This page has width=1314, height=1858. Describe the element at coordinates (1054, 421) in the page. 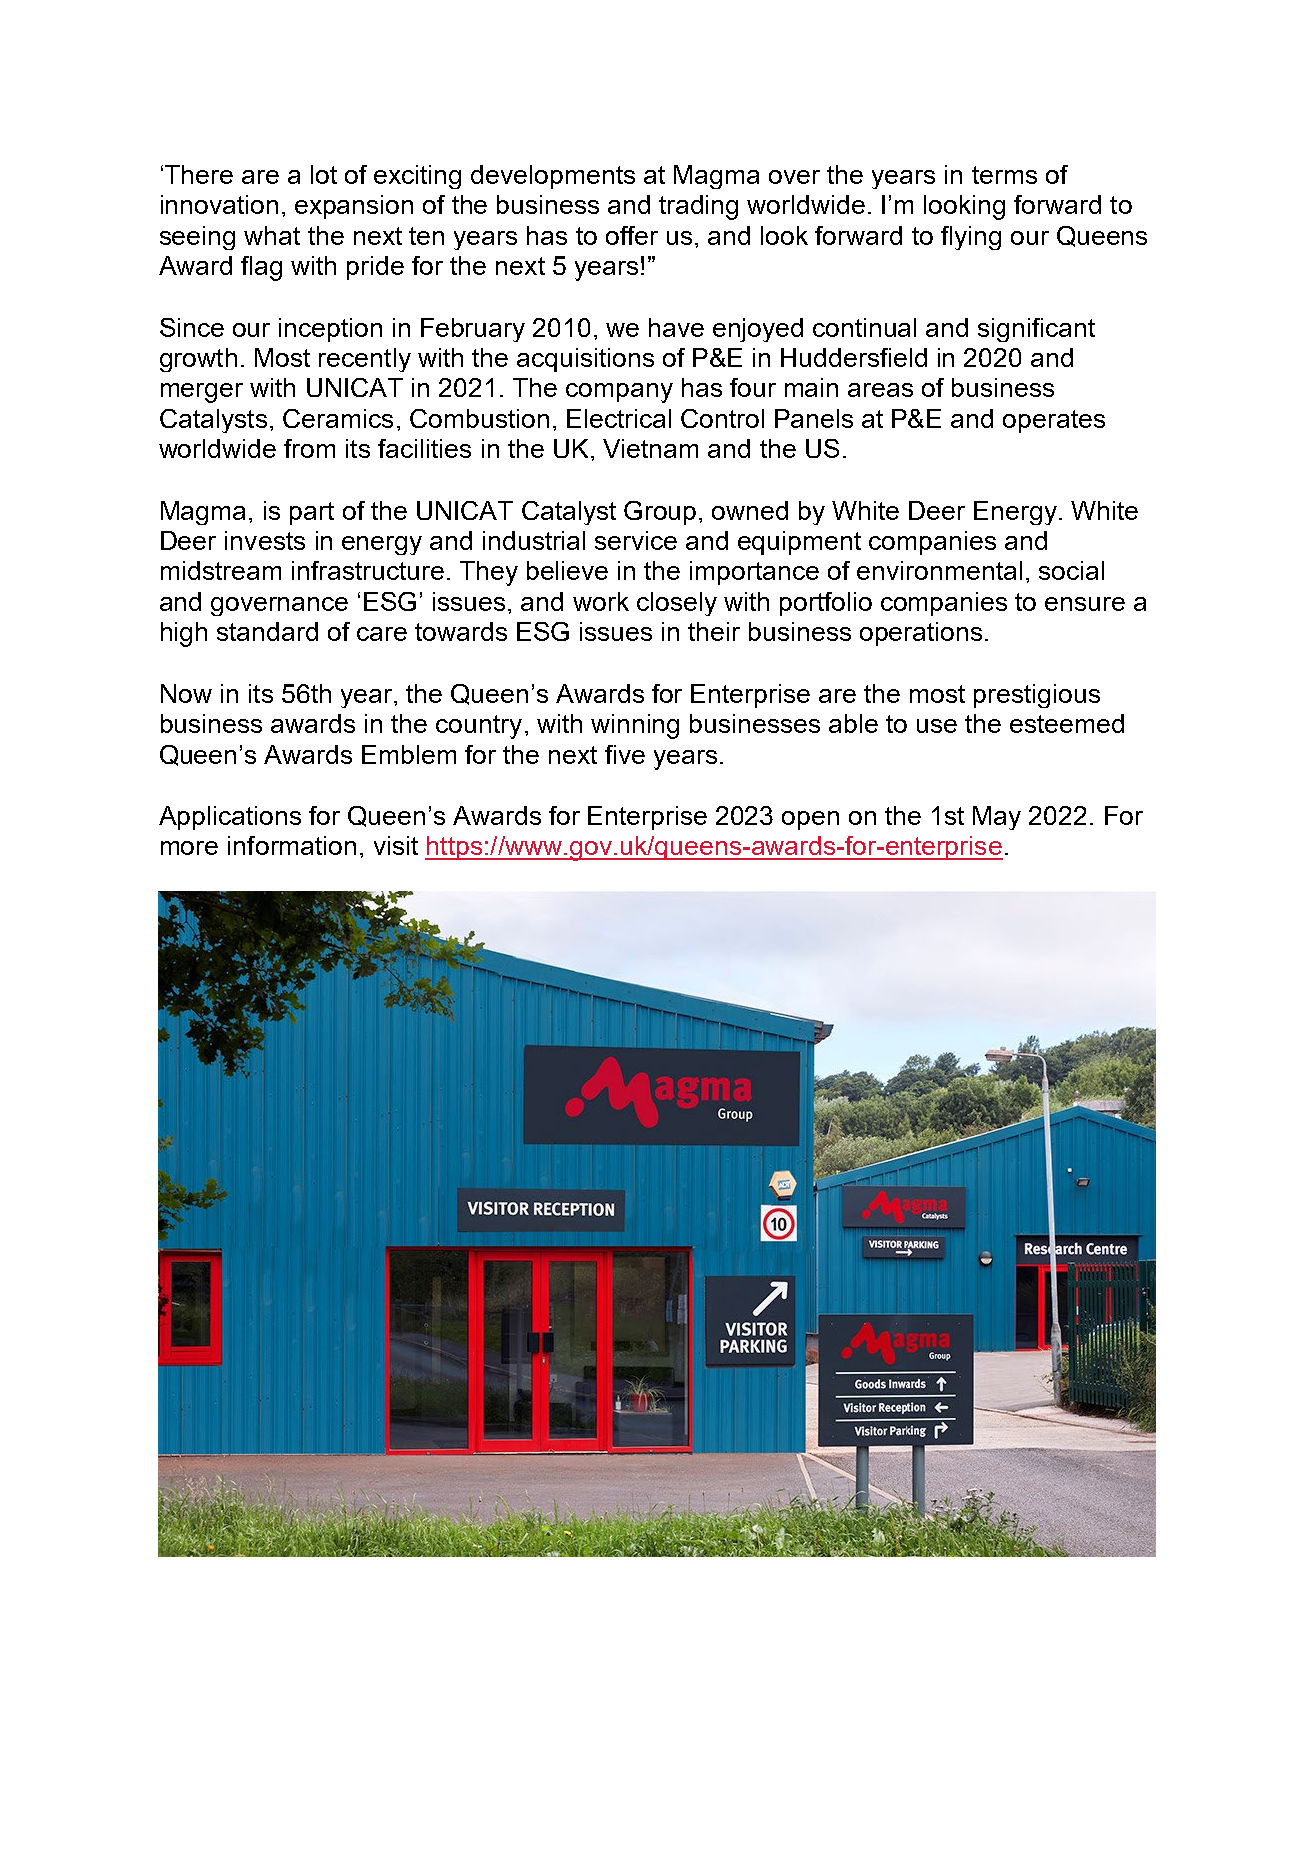

I see `operates` at that location.
